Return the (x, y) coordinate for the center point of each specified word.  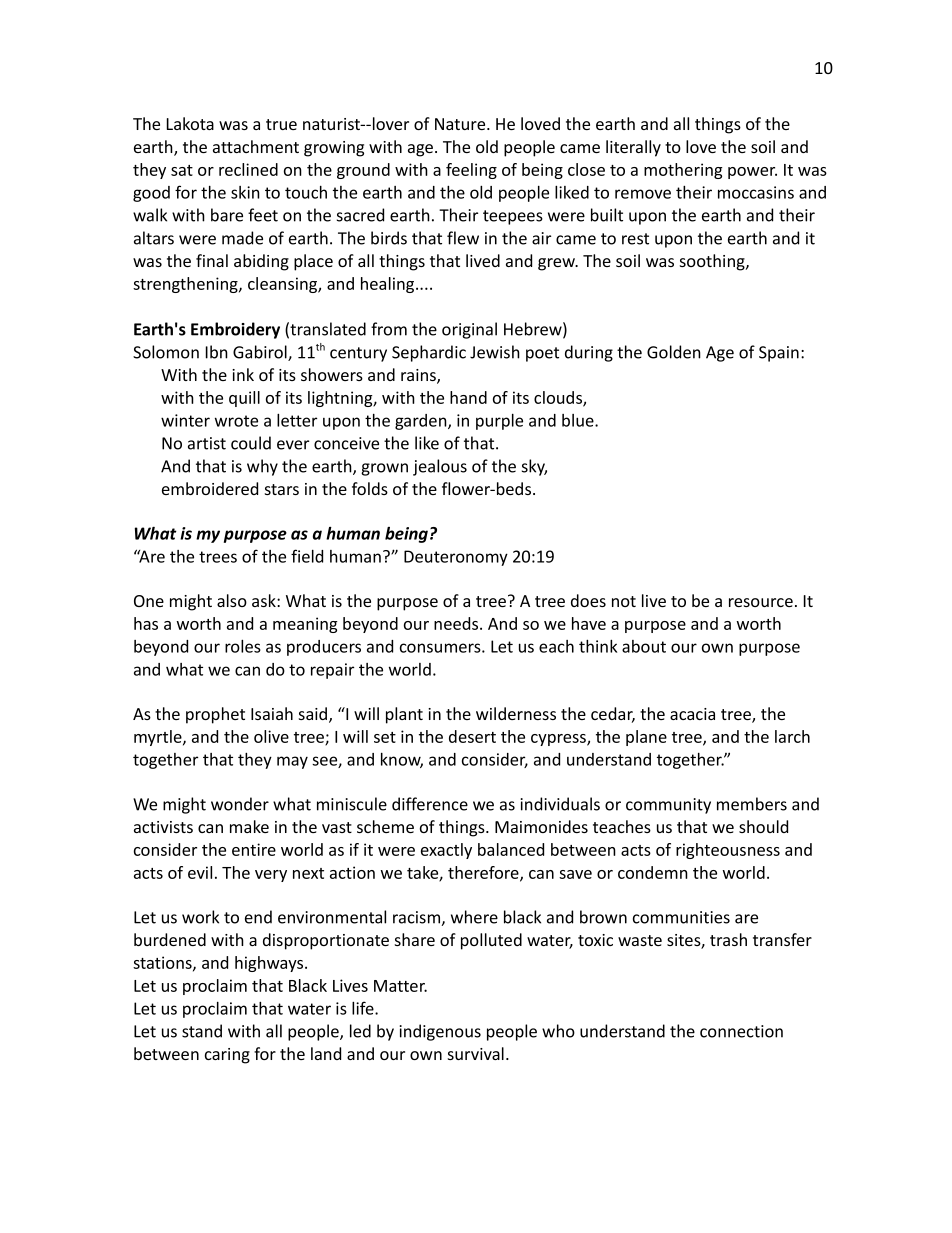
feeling (471, 171)
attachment (256, 146)
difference (430, 804)
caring (227, 1056)
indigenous (440, 1032)
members (752, 804)
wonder (240, 804)
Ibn (217, 352)
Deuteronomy (456, 558)
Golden (674, 352)
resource (761, 602)
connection (741, 1031)
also (232, 600)
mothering (683, 171)
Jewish (495, 352)
